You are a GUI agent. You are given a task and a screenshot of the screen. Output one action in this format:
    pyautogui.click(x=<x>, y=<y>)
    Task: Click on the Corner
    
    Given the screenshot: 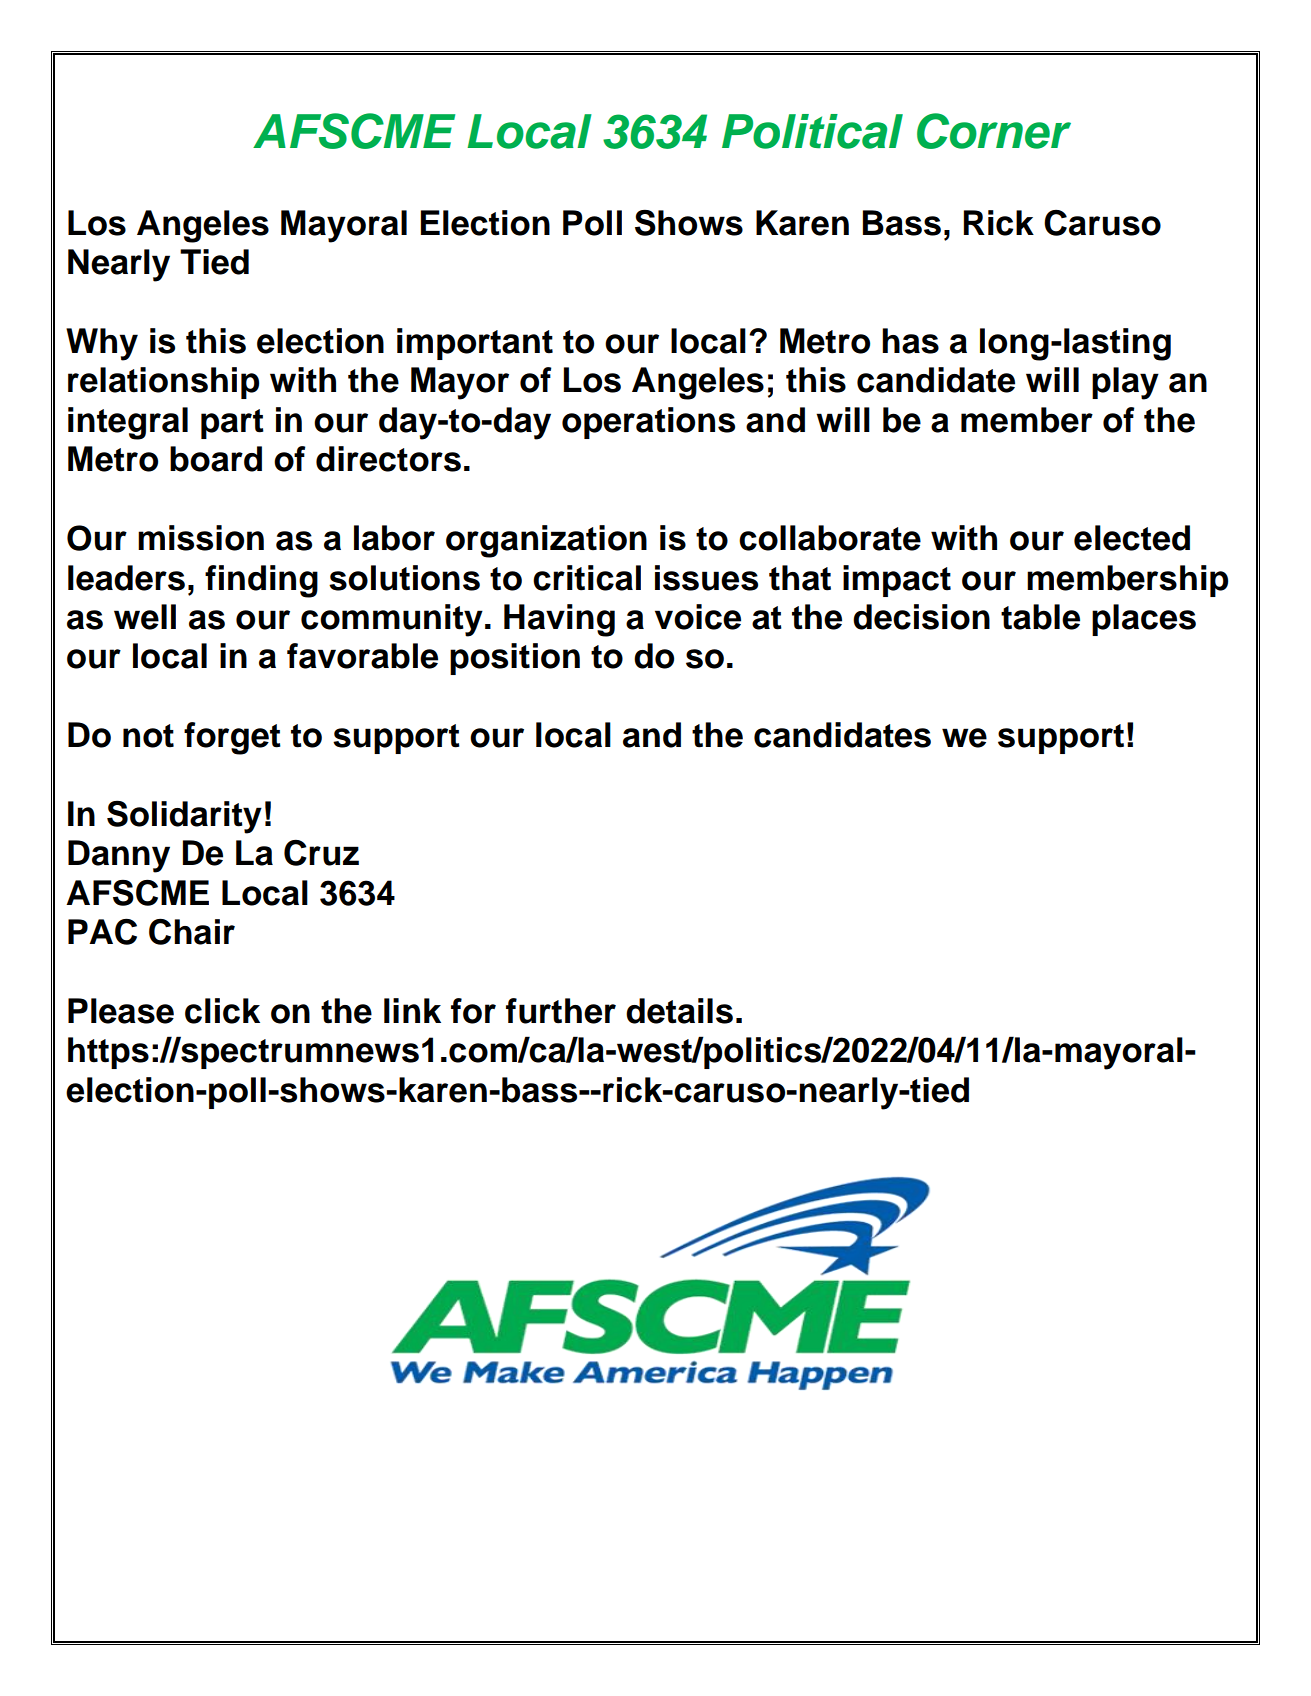 What is the action you would take?
    pyautogui.click(x=994, y=131)
